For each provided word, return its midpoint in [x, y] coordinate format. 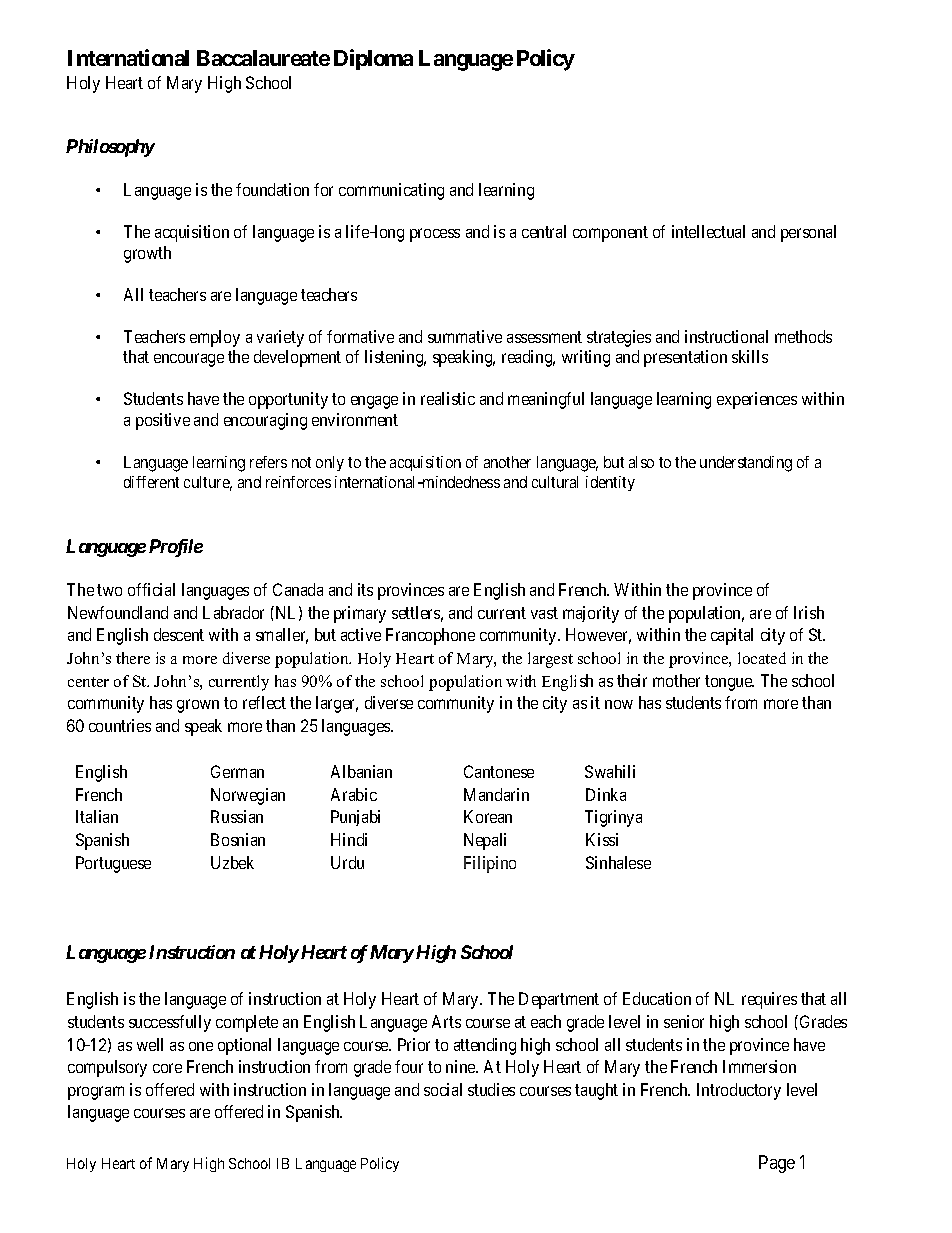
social [443, 1089]
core [167, 1068]
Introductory [739, 1091]
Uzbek [232, 862]
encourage [189, 360]
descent [179, 634]
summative [465, 336]
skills [750, 356]
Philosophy [110, 148]
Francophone [430, 636]
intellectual [708, 231]
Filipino [490, 864]
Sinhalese [618, 862]
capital [732, 636]
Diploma [373, 59]
